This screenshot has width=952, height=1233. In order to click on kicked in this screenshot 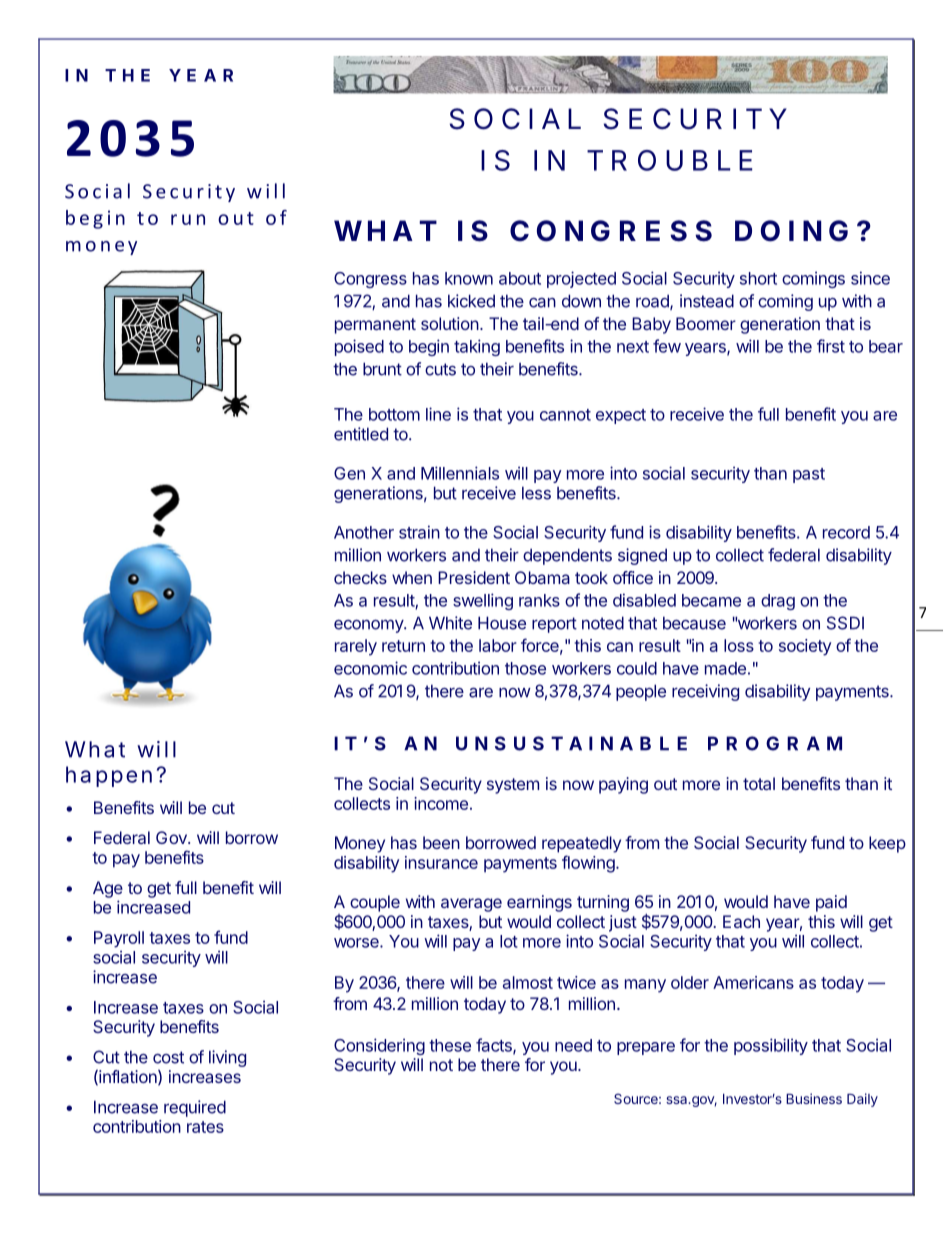, I will do `click(471, 301)`.
